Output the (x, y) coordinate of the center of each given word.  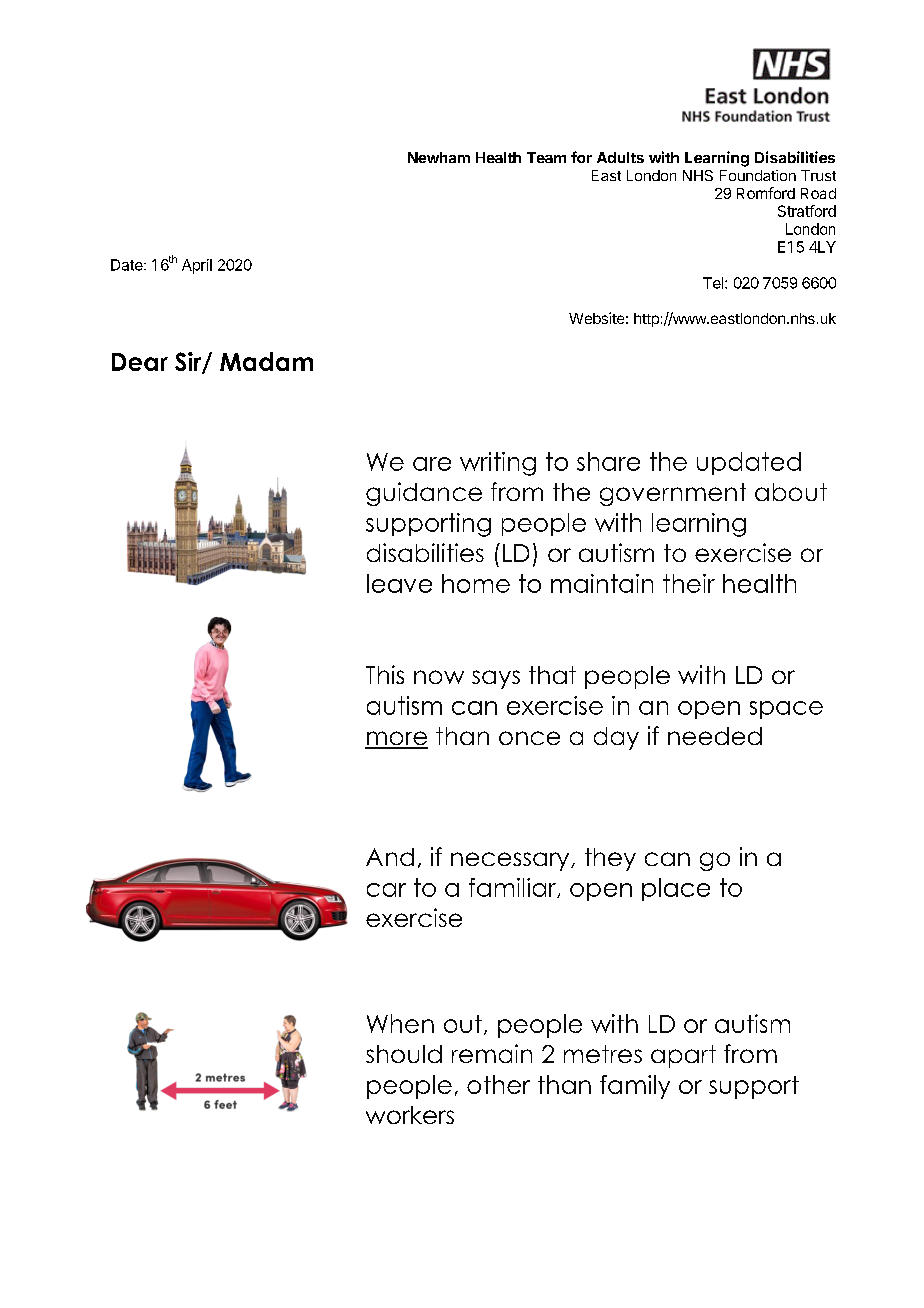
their (689, 583)
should (404, 1054)
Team (546, 157)
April (197, 266)
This (385, 674)
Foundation (758, 175)
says (496, 679)
